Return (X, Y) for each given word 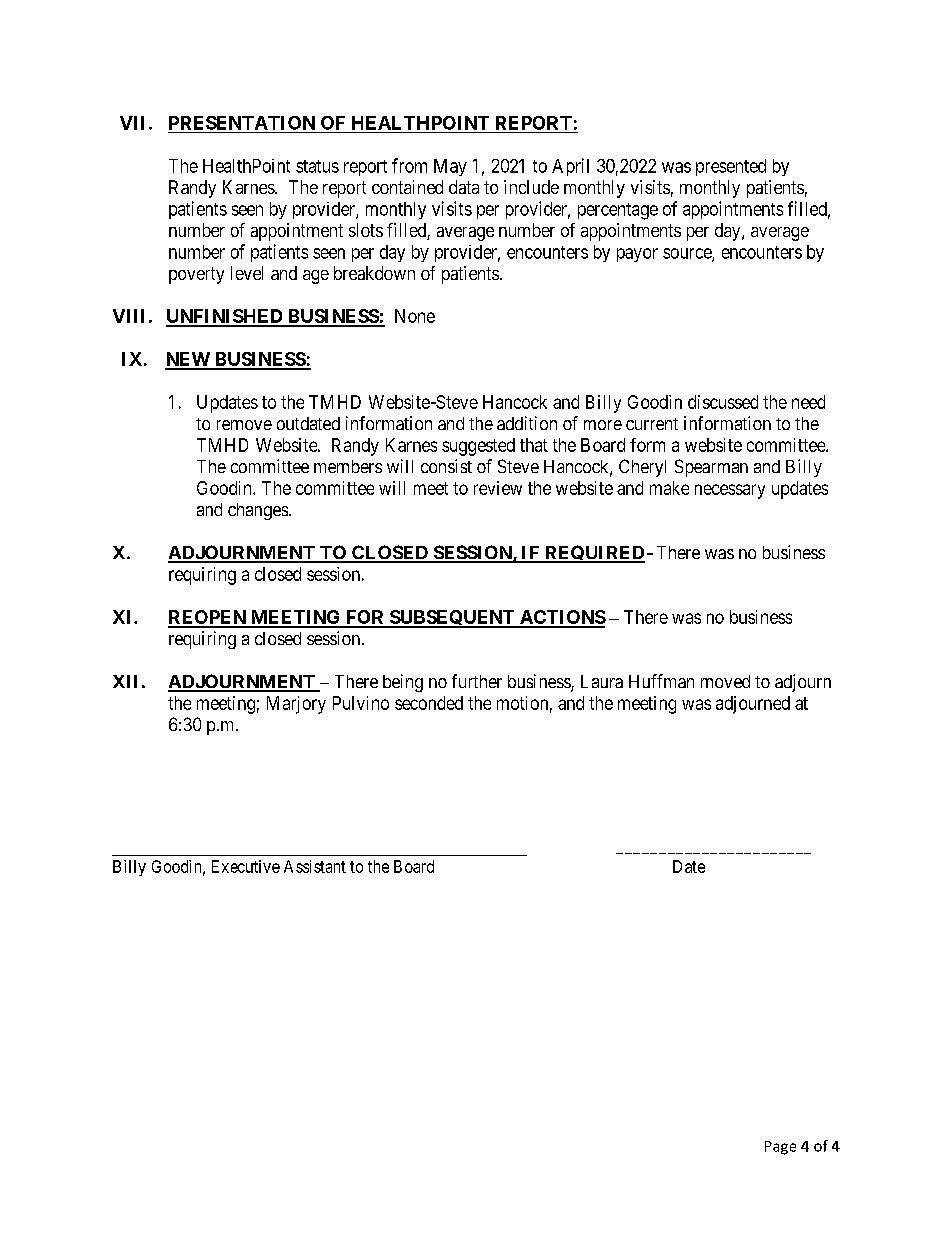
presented (731, 167)
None (415, 316)
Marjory (296, 705)
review (498, 488)
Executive (246, 866)
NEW (188, 360)
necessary (730, 491)
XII (125, 681)
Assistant (315, 866)
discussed (723, 402)
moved (725, 681)
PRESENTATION (242, 123)
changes (258, 511)
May (450, 167)
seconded (429, 703)
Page (780, 1148)
